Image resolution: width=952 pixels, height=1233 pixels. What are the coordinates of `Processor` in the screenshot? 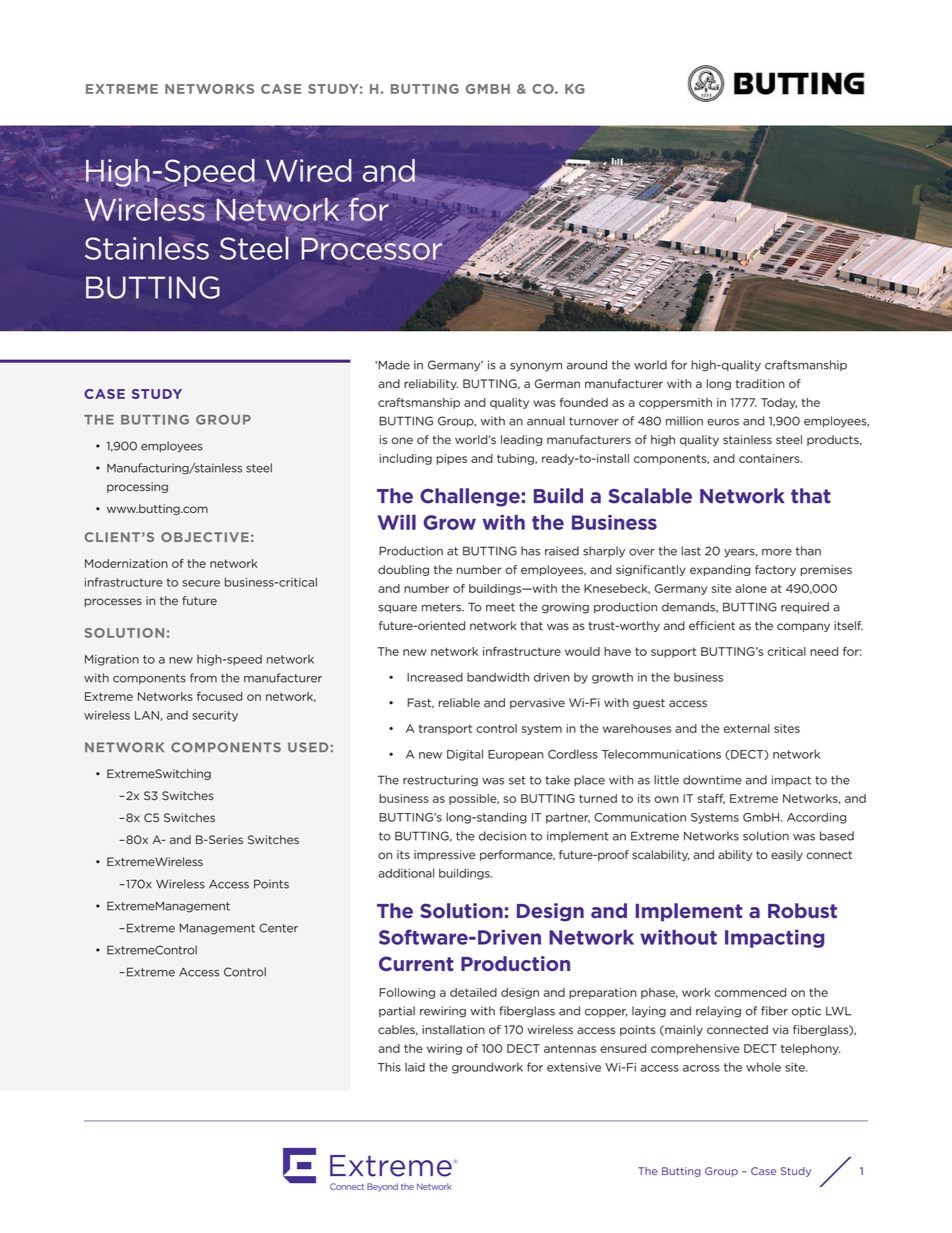 It's located at (371, 248).
